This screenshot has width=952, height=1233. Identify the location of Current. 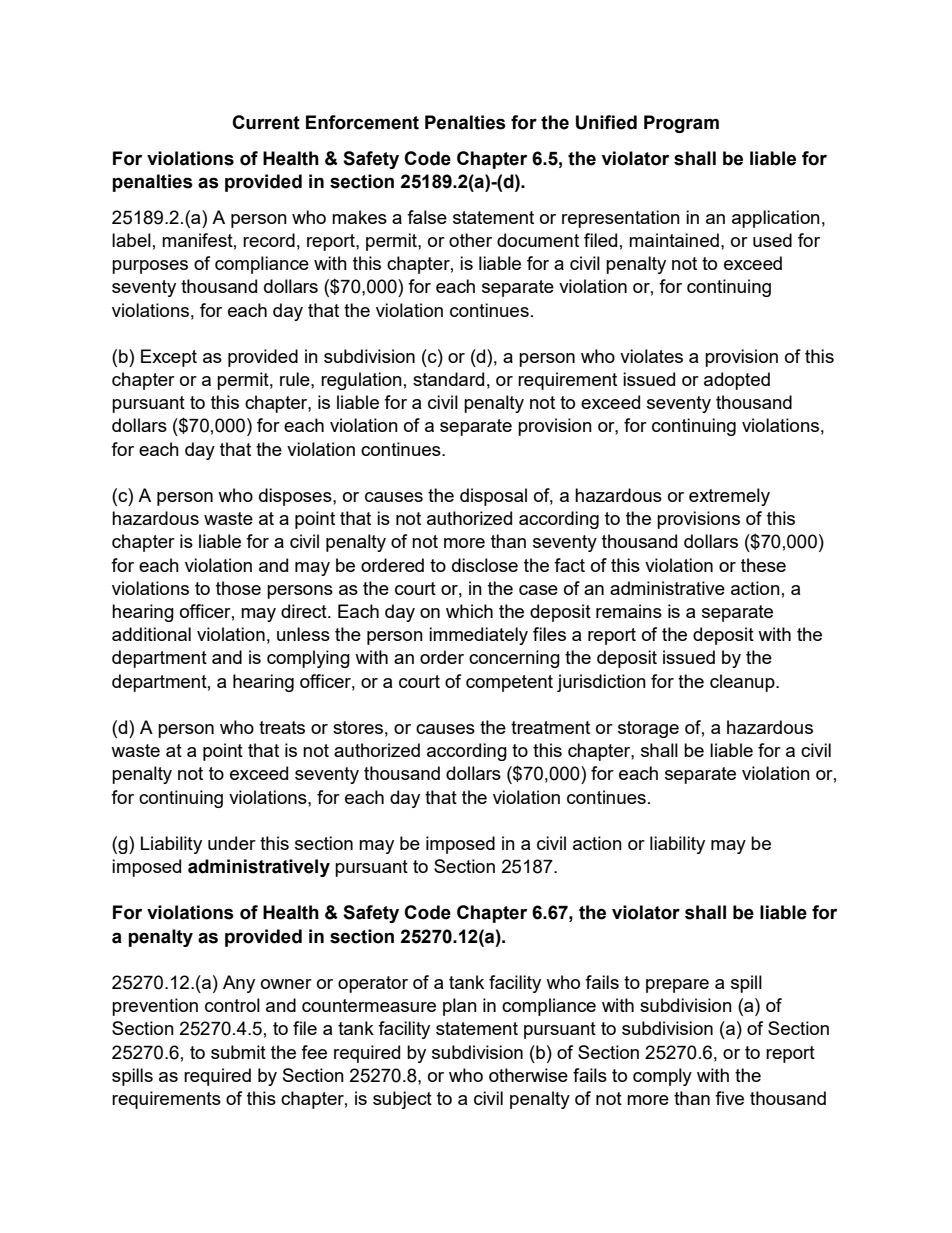
(266, 122).
